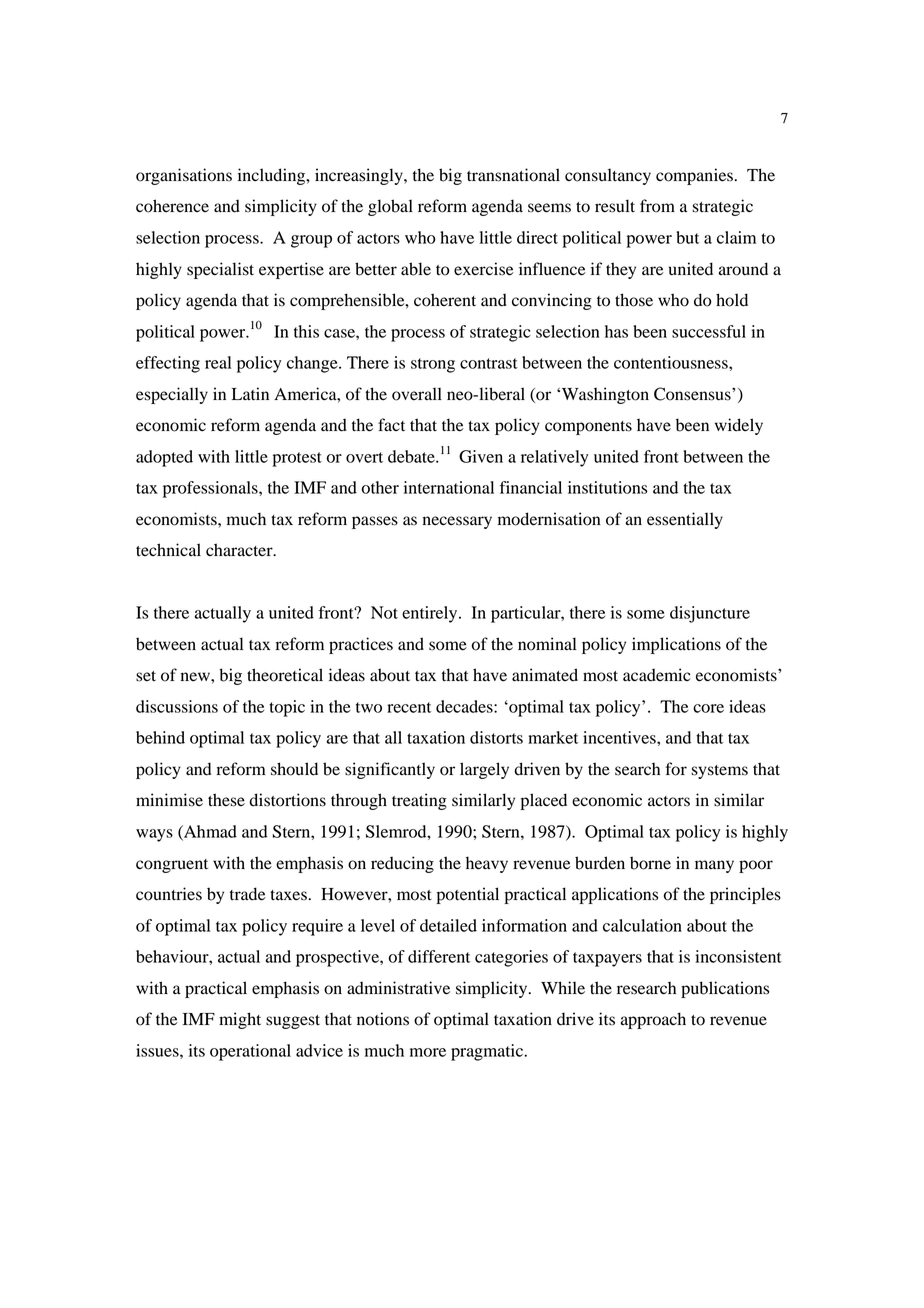  Describe the element at coordinates (172, 206) in the document. I see `coherence` at that location.
